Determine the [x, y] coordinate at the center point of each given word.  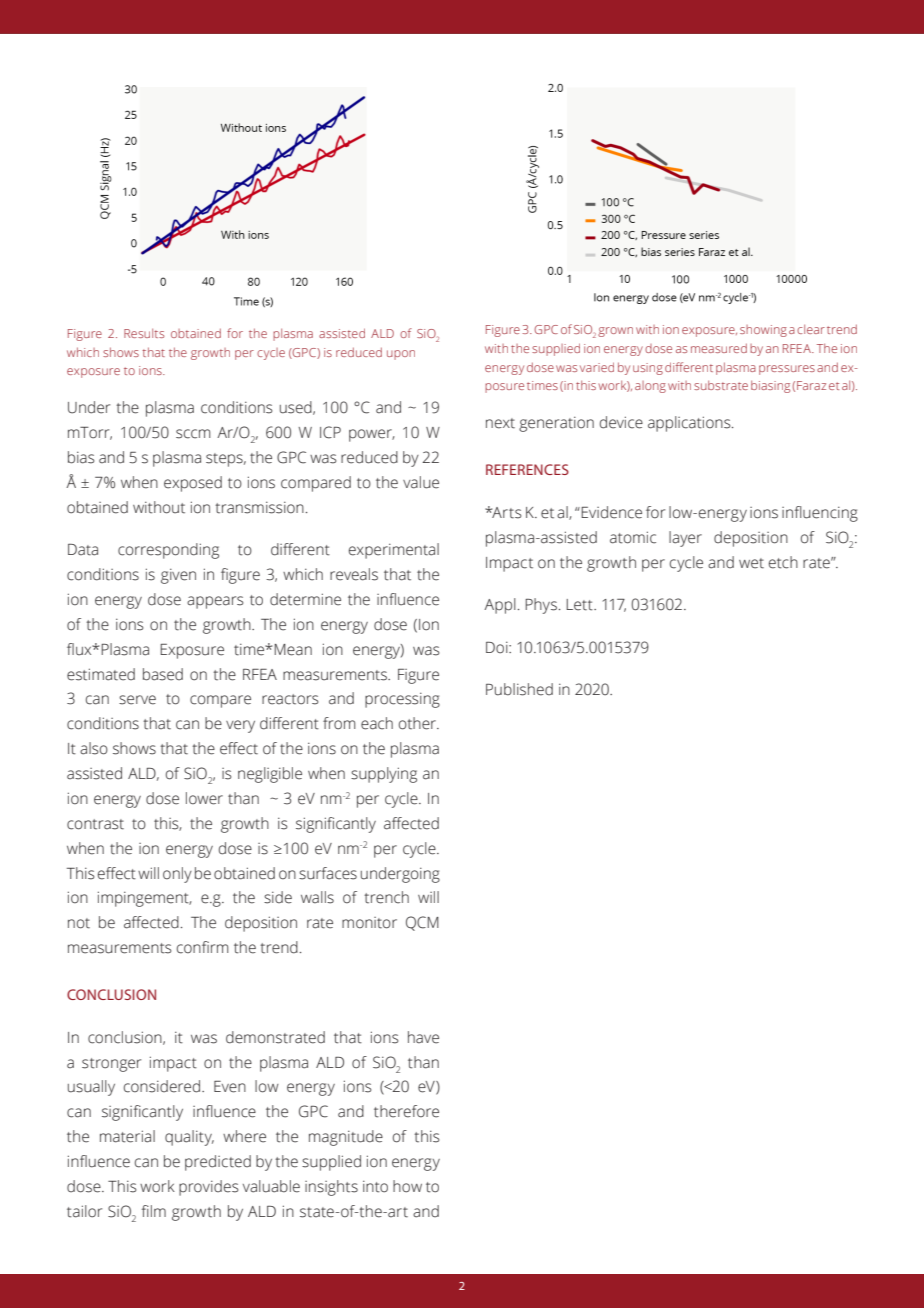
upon [401, 355]
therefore [406, 1111]
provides [208, 1188]
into [375, 1186]
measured [719, 348]
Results [144, 333]
